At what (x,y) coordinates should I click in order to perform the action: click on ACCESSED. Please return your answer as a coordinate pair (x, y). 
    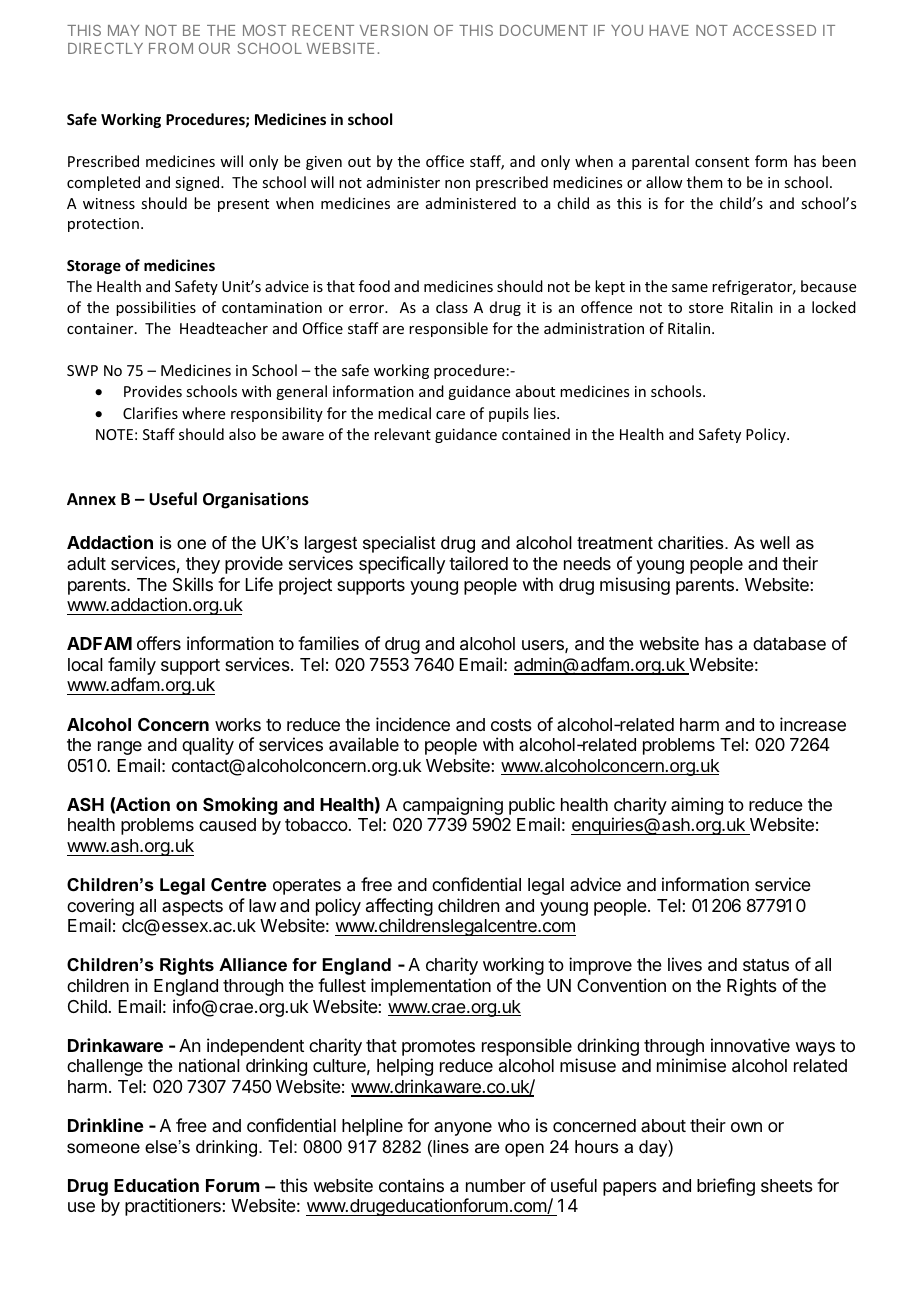
    Looking at the image, I should click on (774, 30).
